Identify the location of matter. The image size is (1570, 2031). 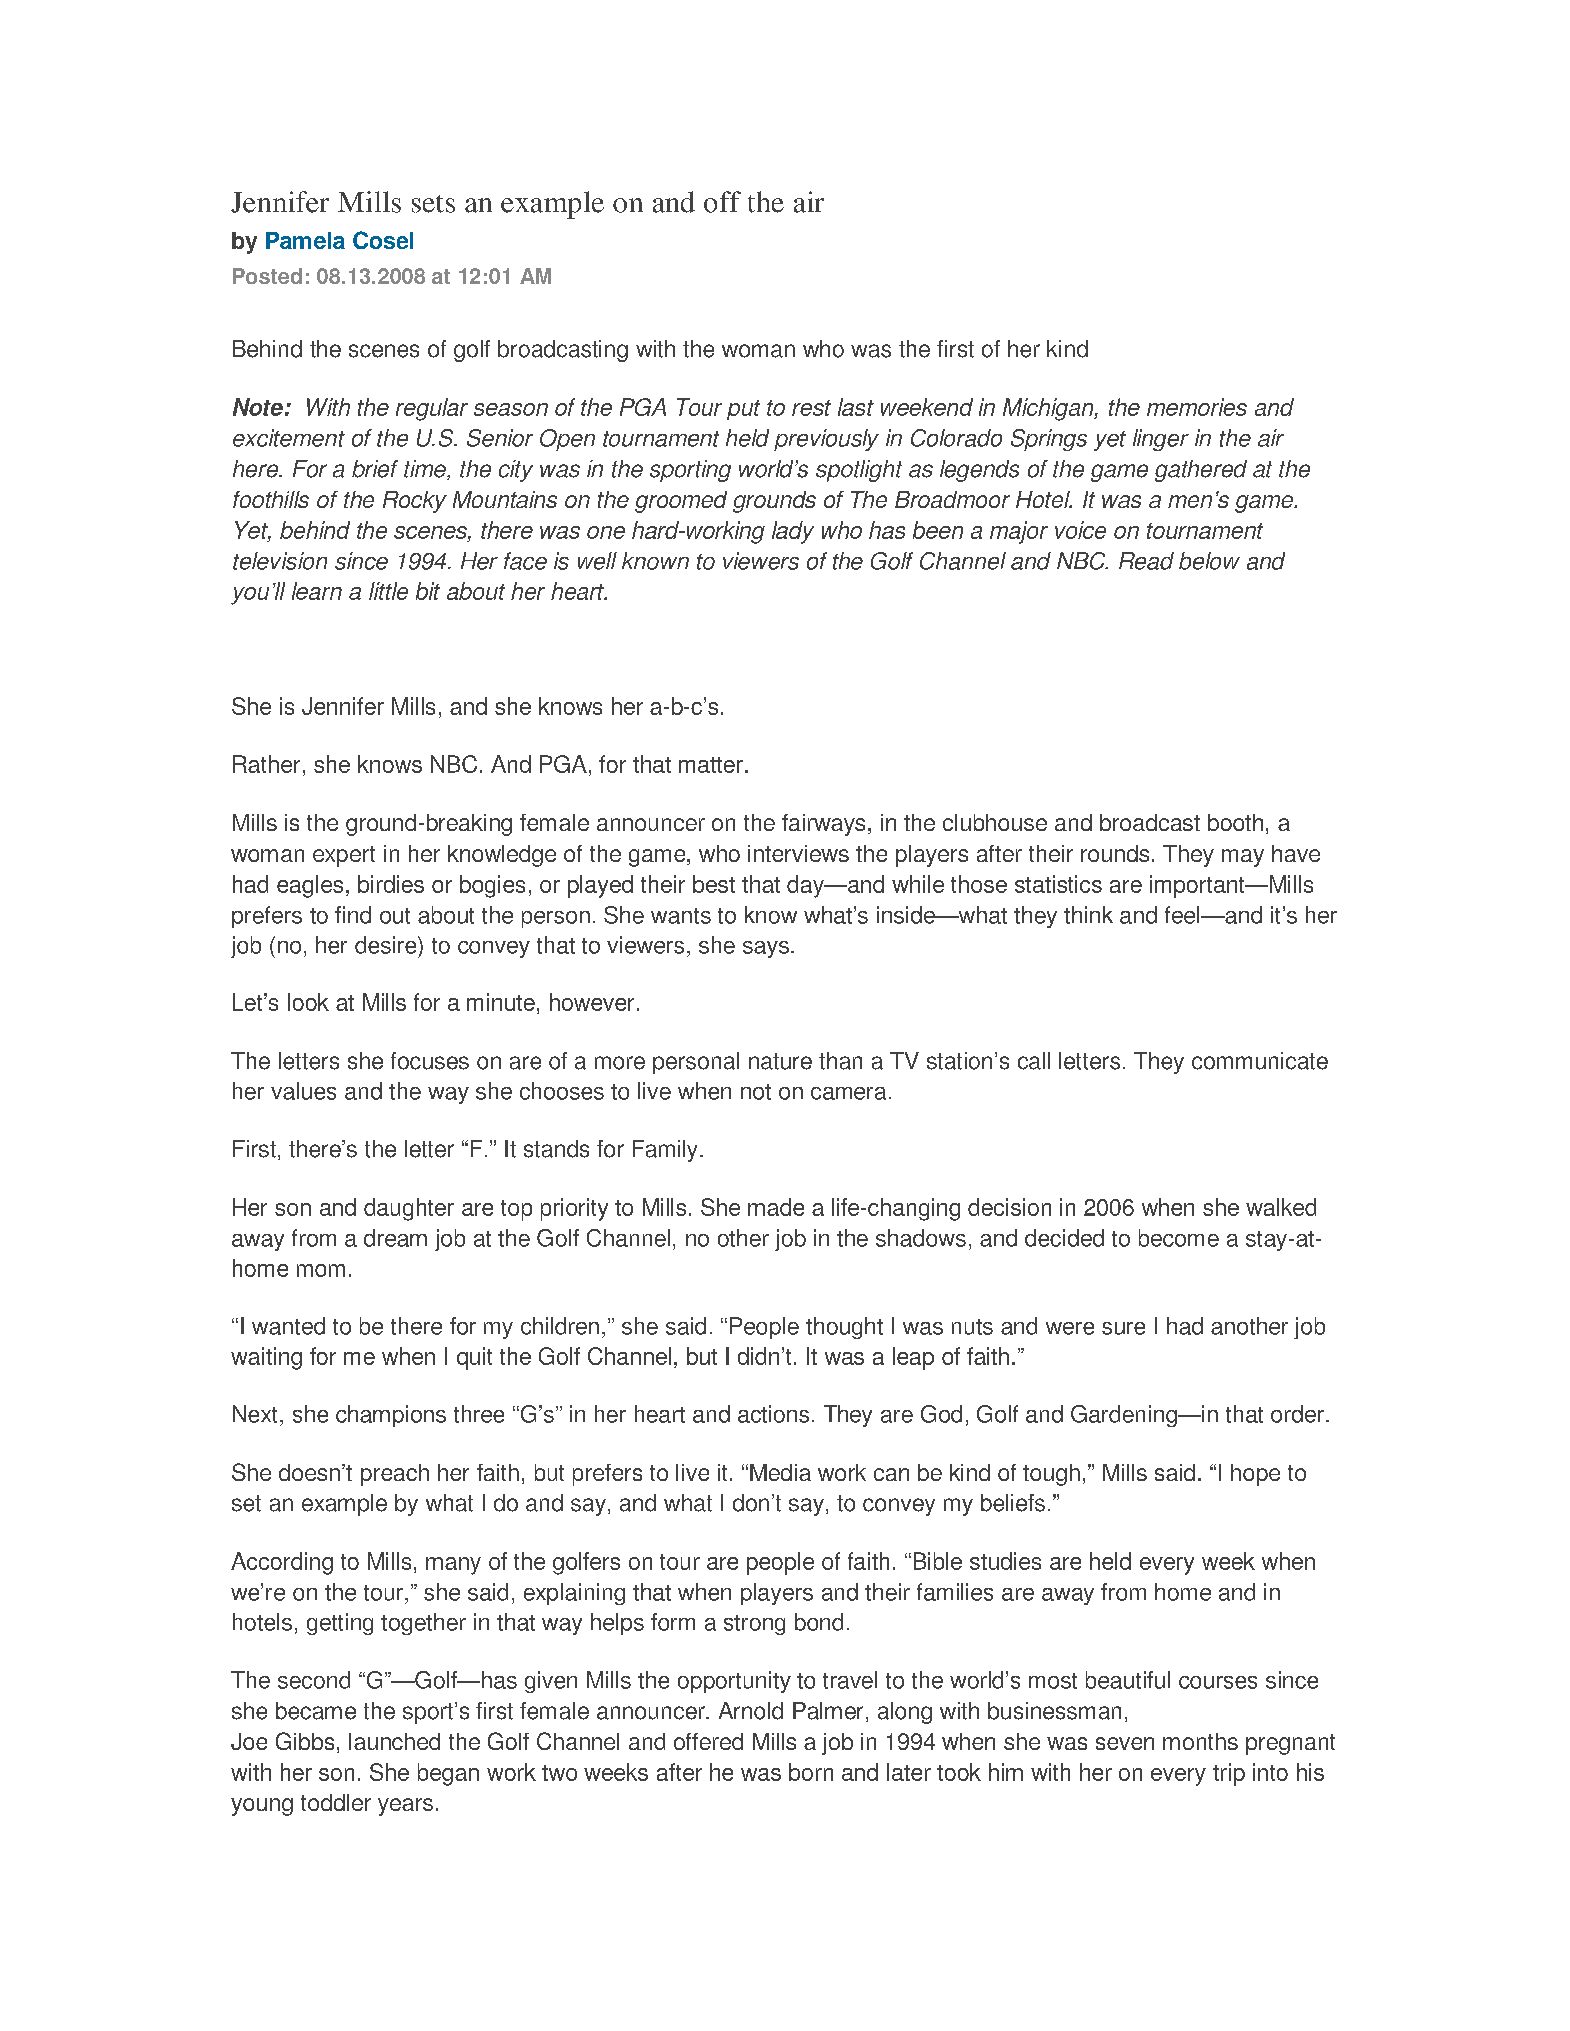
(711, 765).
